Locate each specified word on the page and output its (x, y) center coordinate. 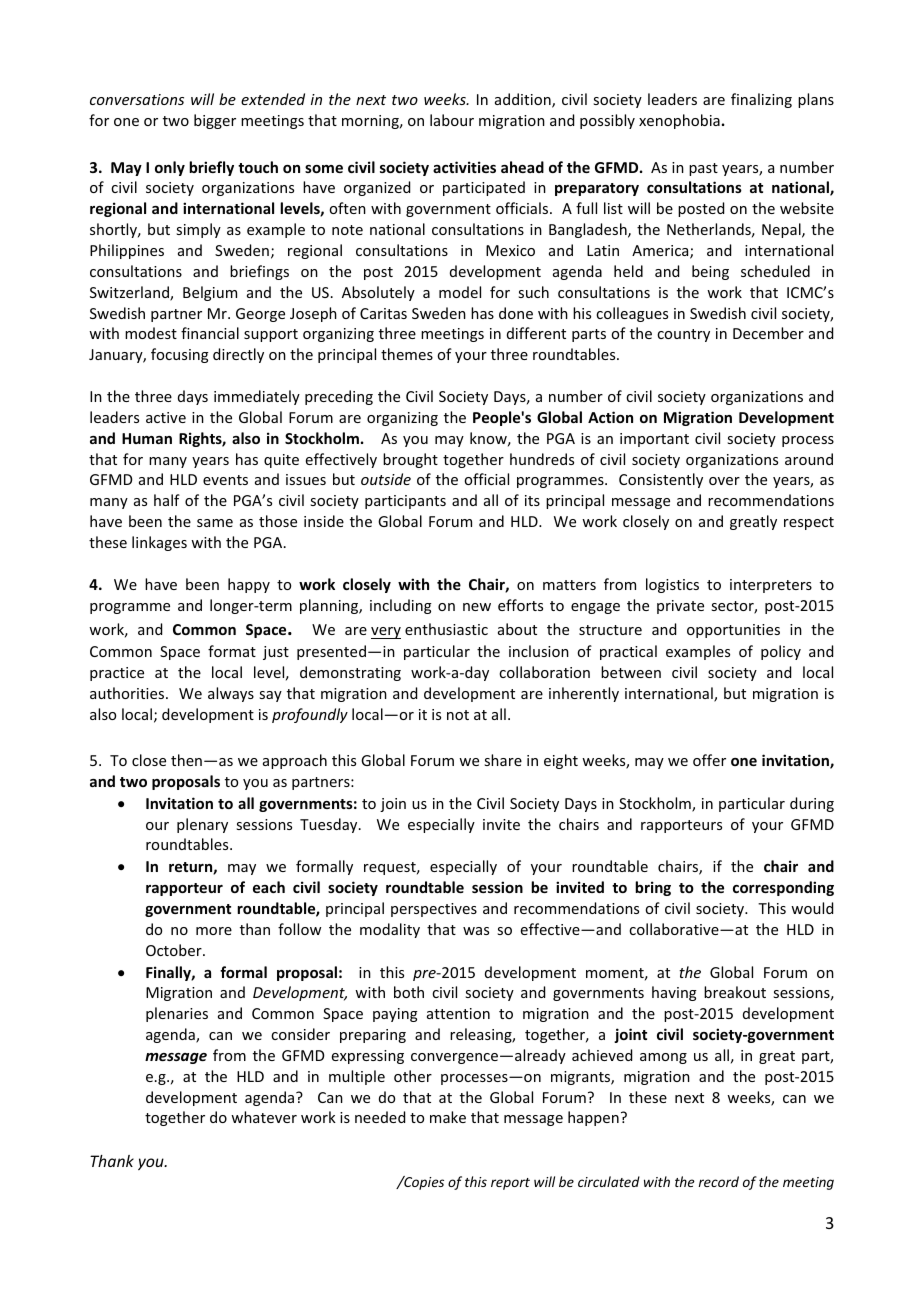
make (448, 1117)
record (719, 1181)
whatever (264, 1117)
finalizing (761, 100)
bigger (215, 121)
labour (452, 120)
